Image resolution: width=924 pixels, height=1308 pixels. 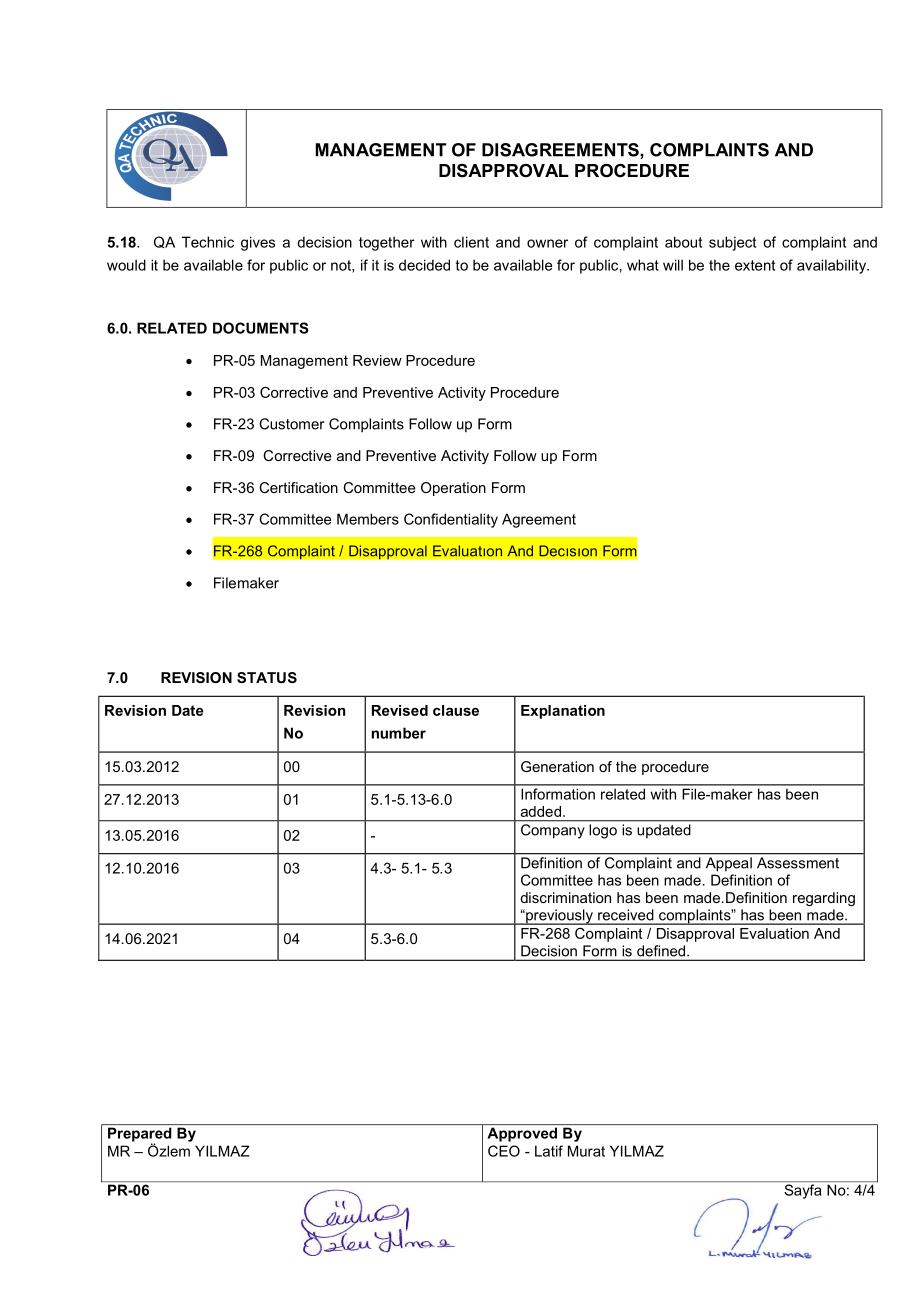 I want to click on STATUS, so click(x=267, y=677).
